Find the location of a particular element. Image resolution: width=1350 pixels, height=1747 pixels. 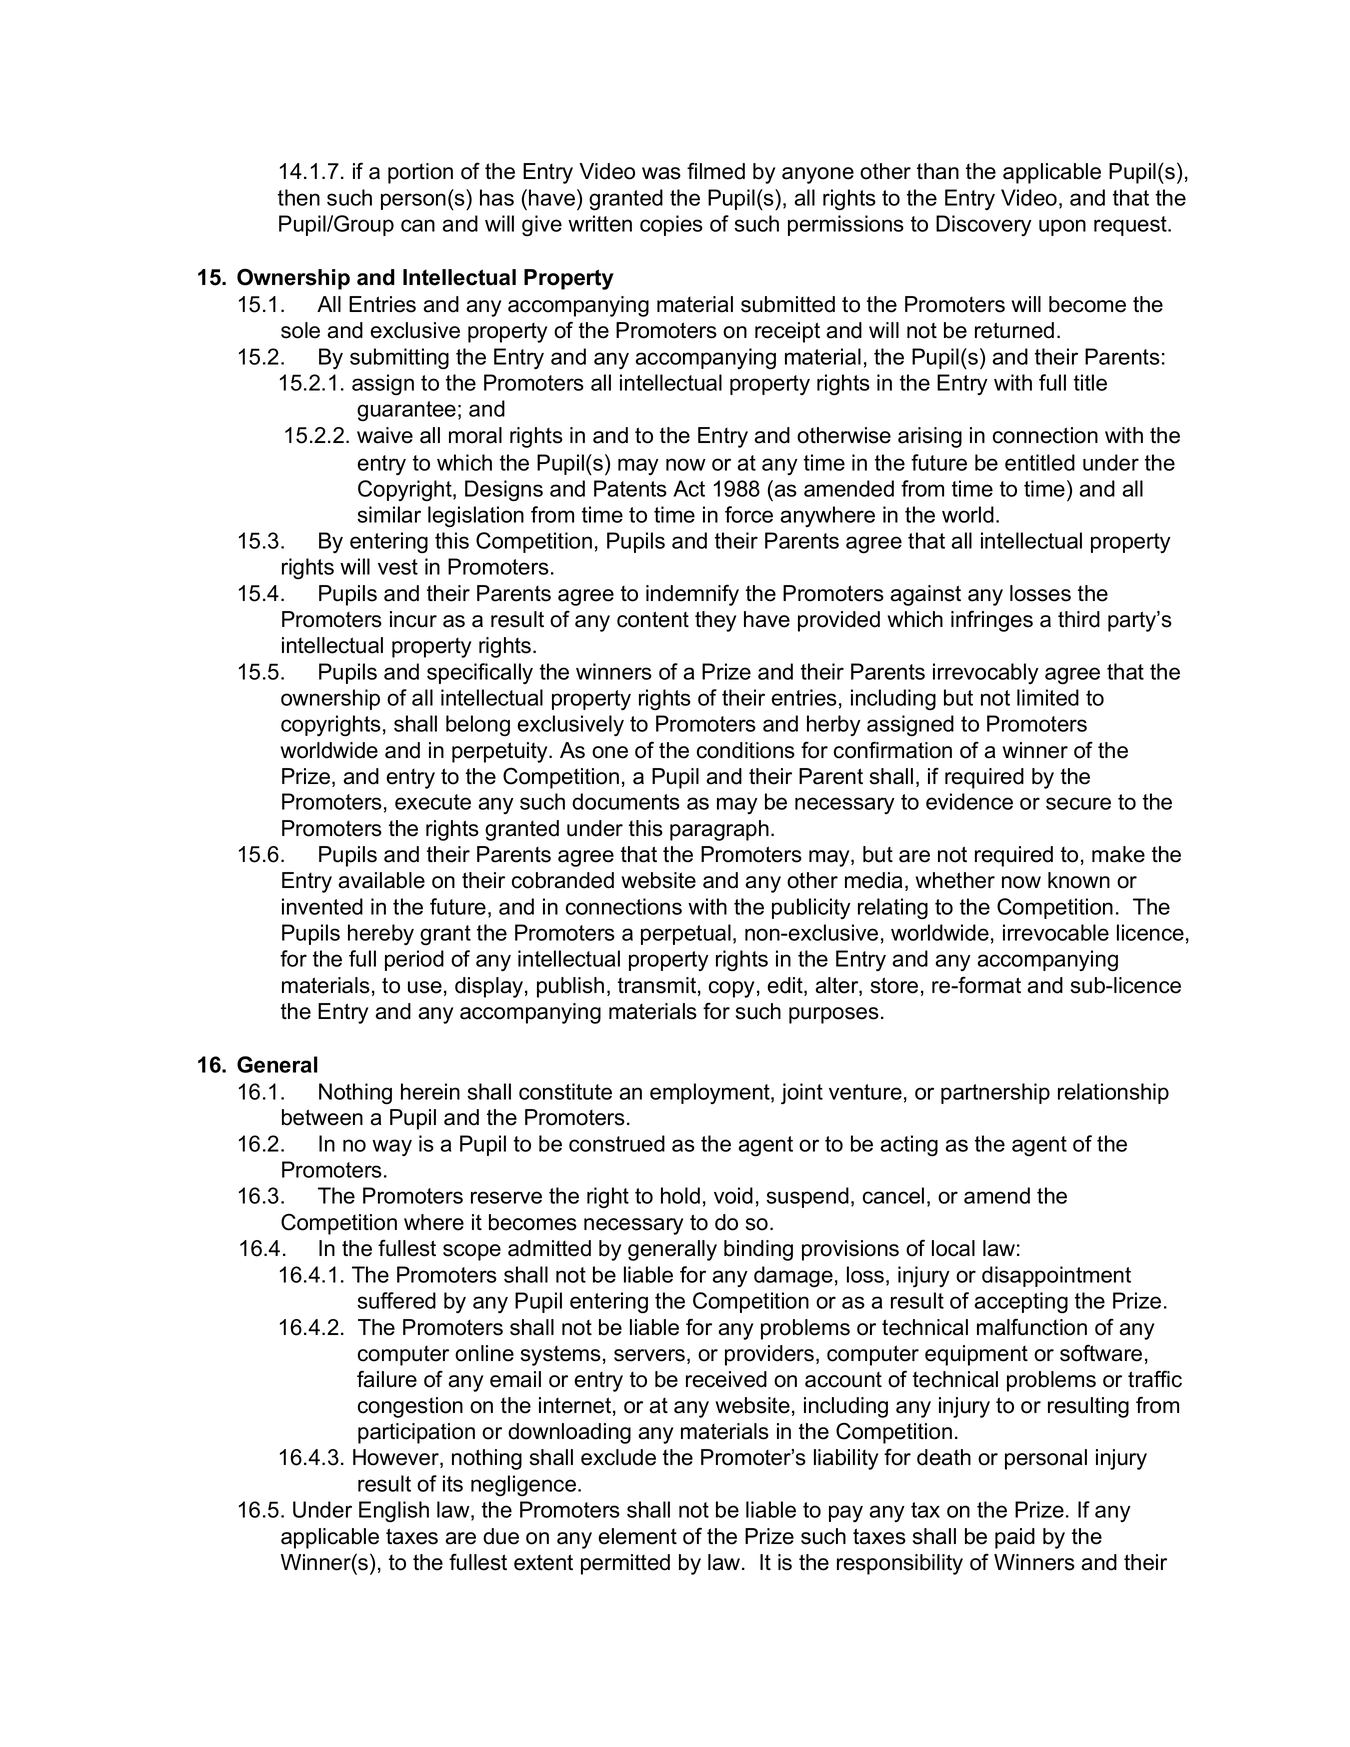

available is located at coordinates (382, 880).
